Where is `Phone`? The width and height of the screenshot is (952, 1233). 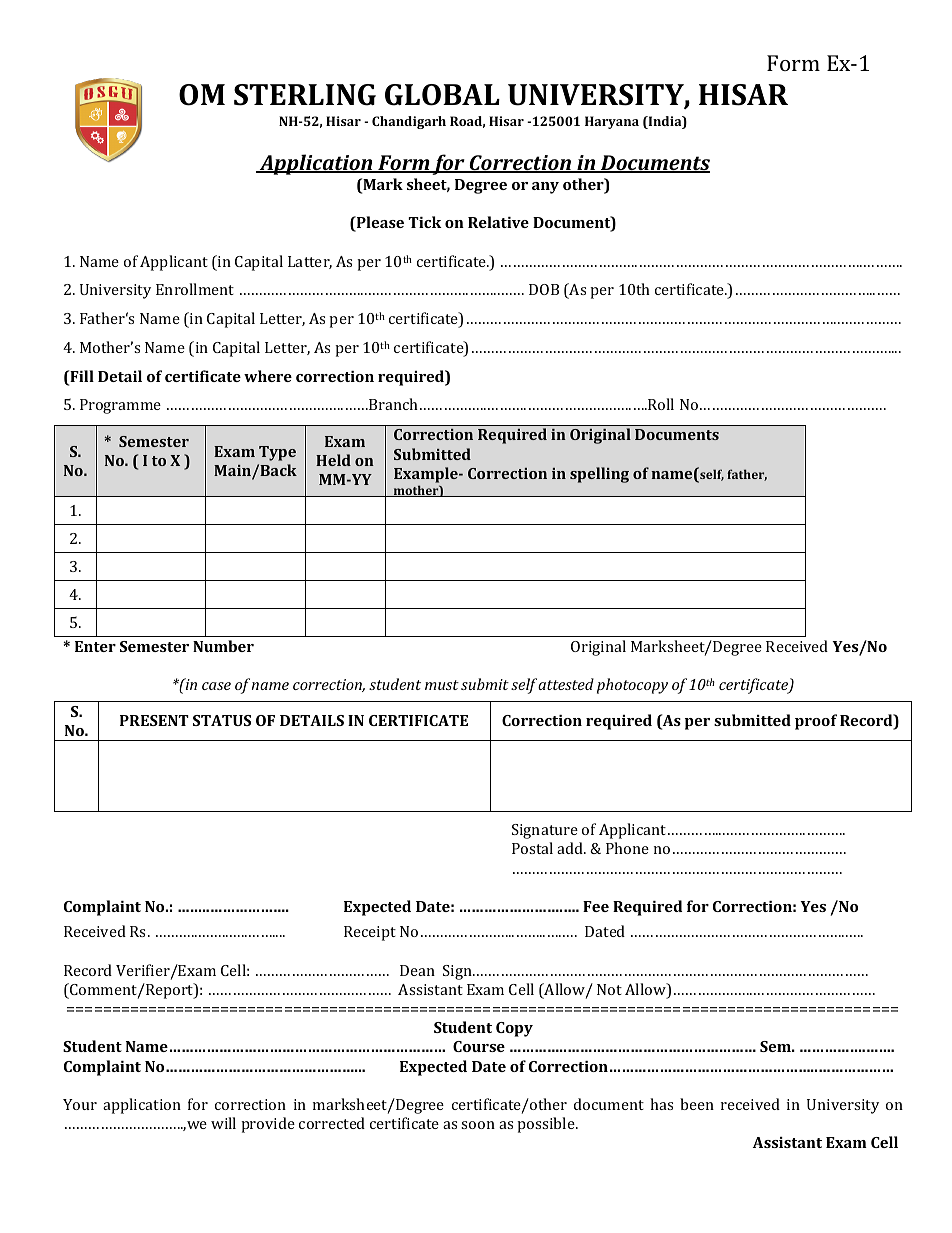 Phone is located at coordinates (627, 848).
